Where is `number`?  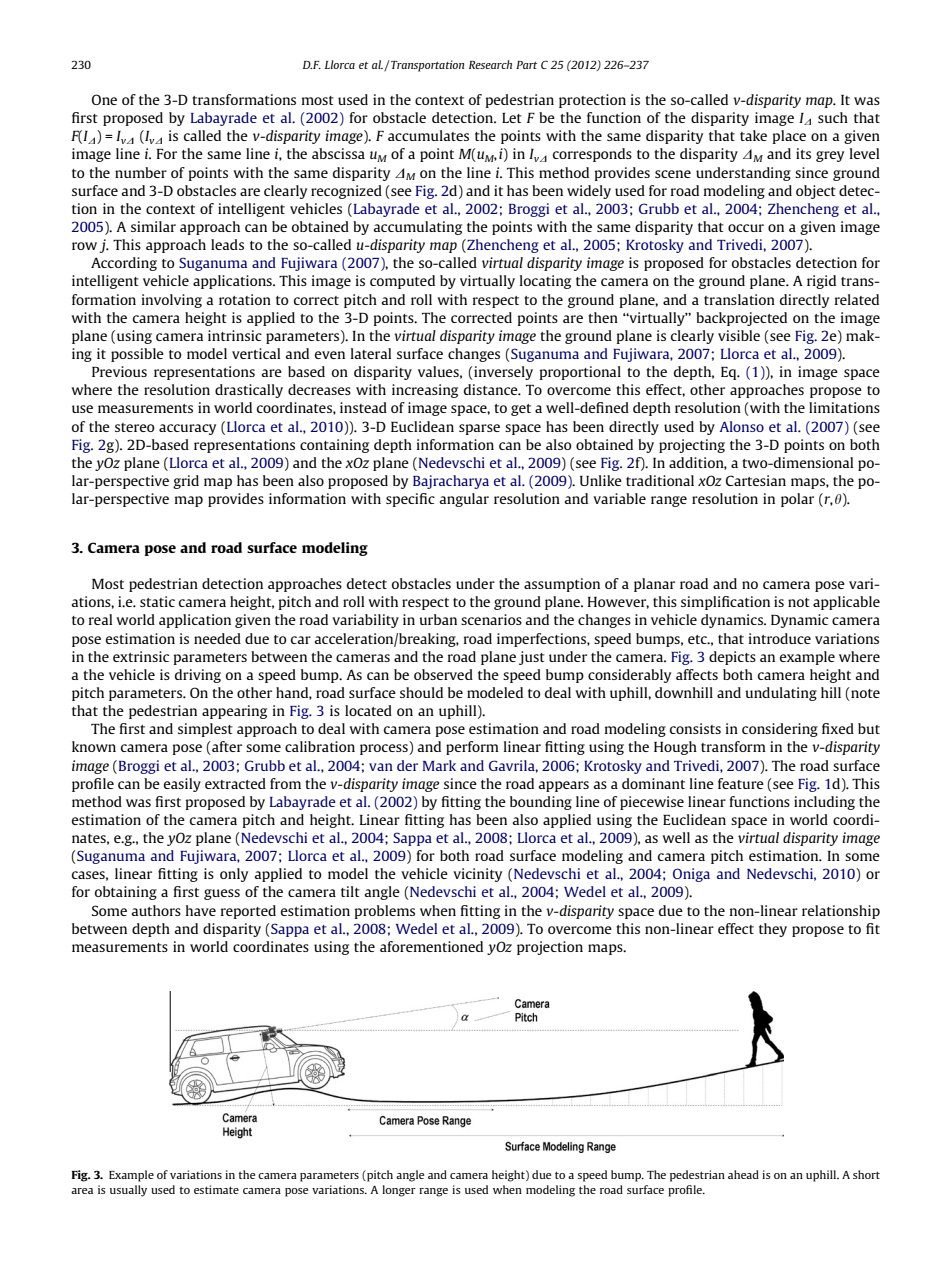
number is located at coordinates (141, 172).
